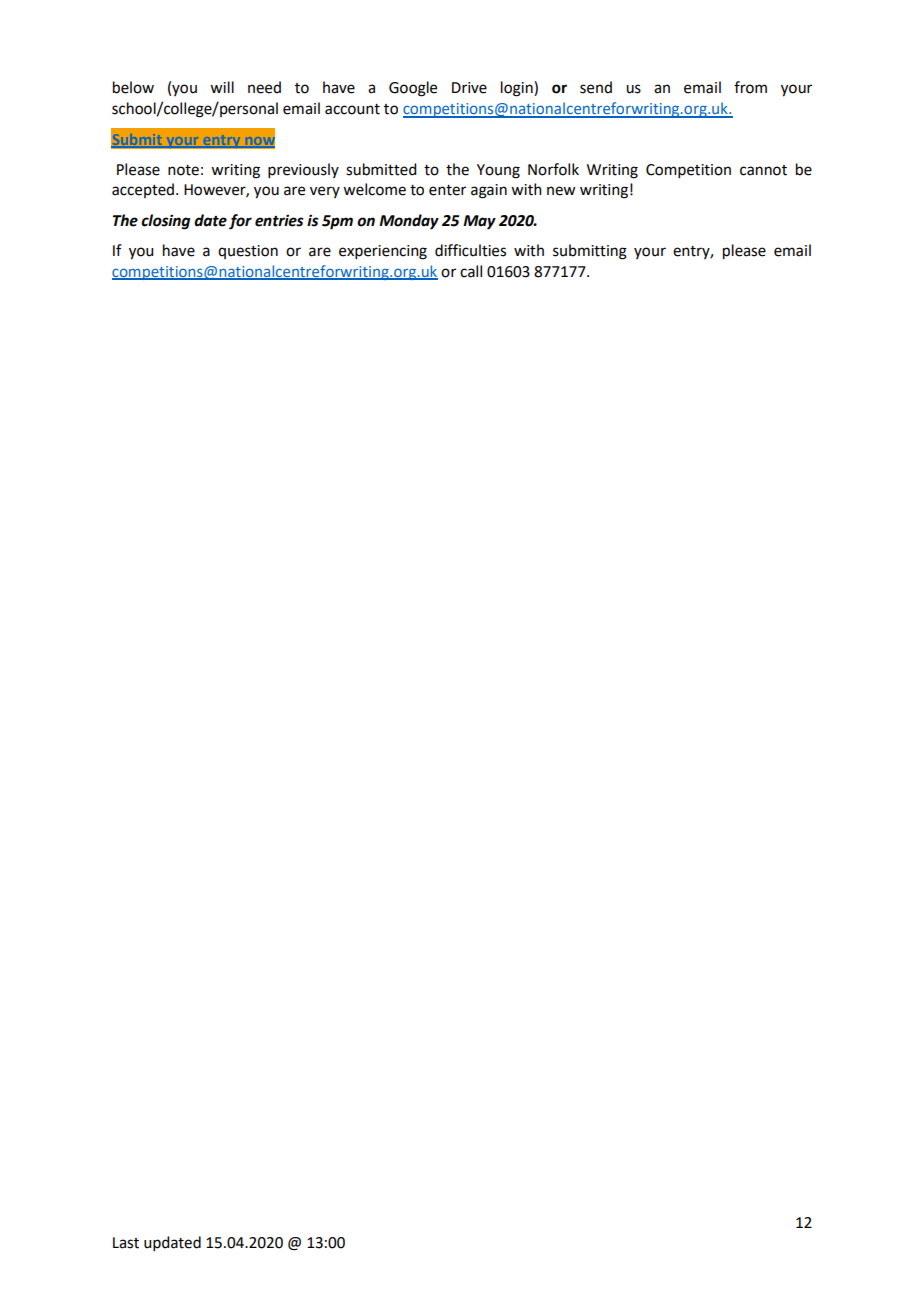 This screenshot has width=924, height=1308. I want to click on from, so click(750, 87).
